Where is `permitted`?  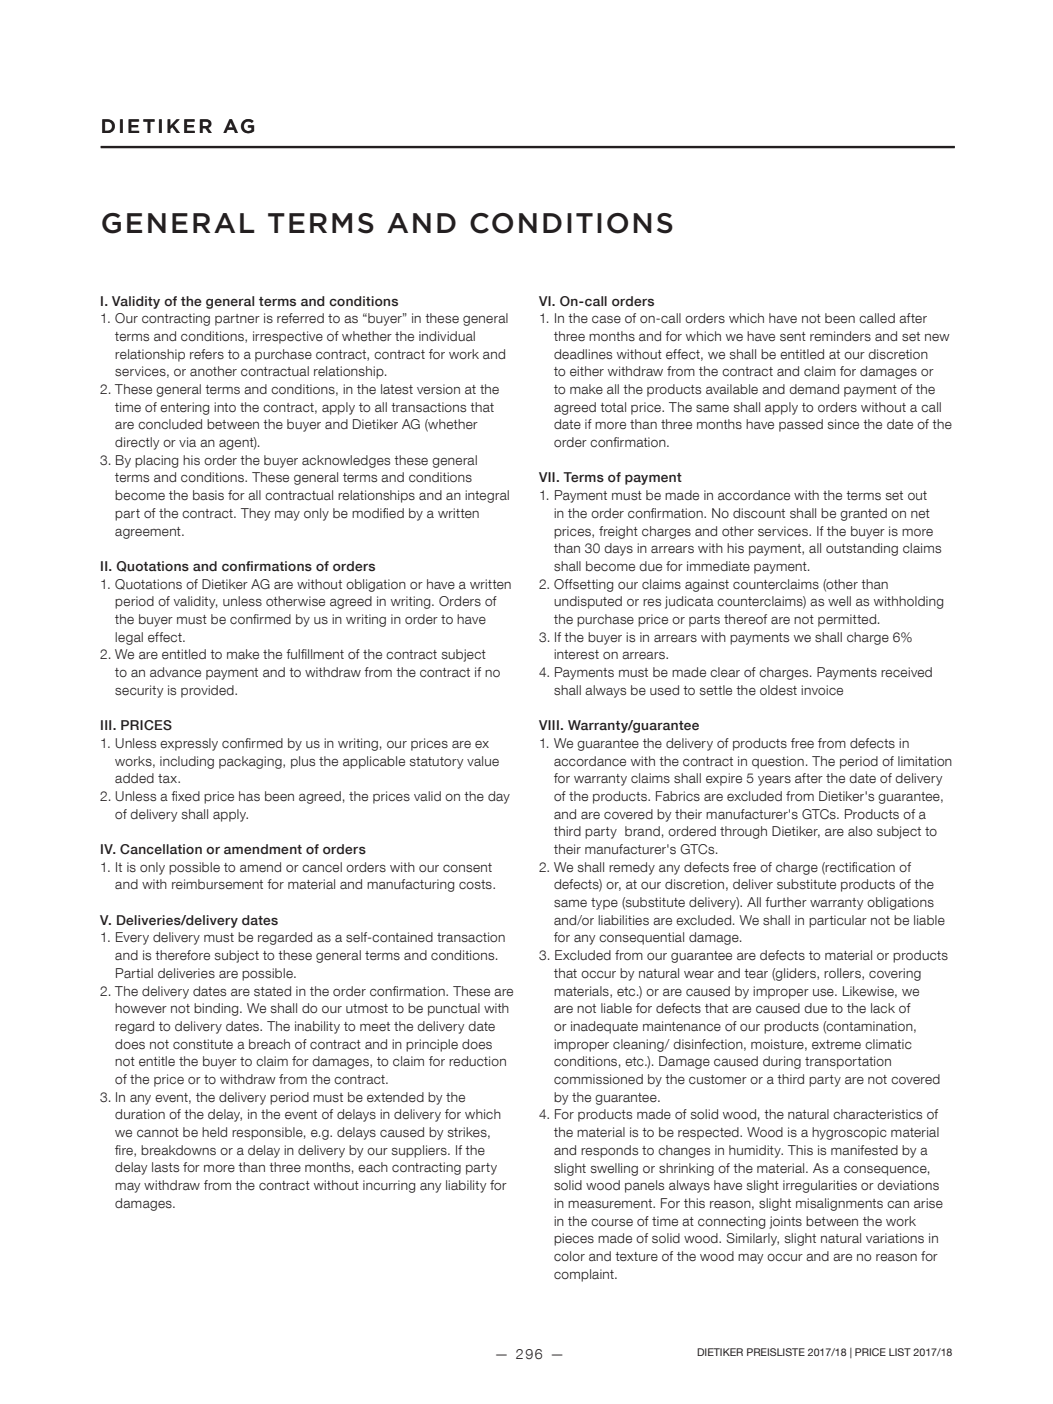 permitted is located at coordinates (847, 620).
